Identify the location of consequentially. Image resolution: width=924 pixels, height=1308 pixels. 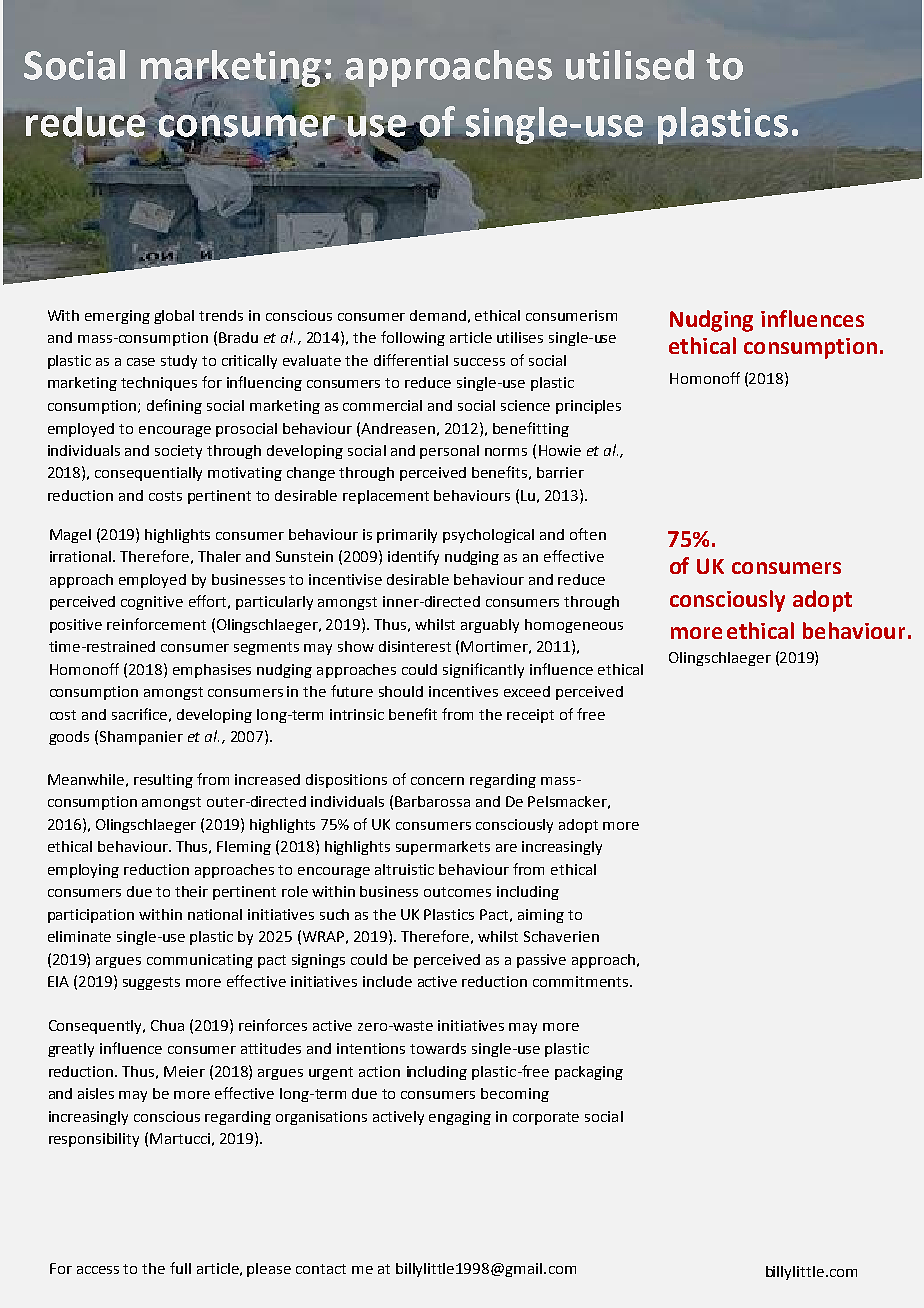
(148, 474).
